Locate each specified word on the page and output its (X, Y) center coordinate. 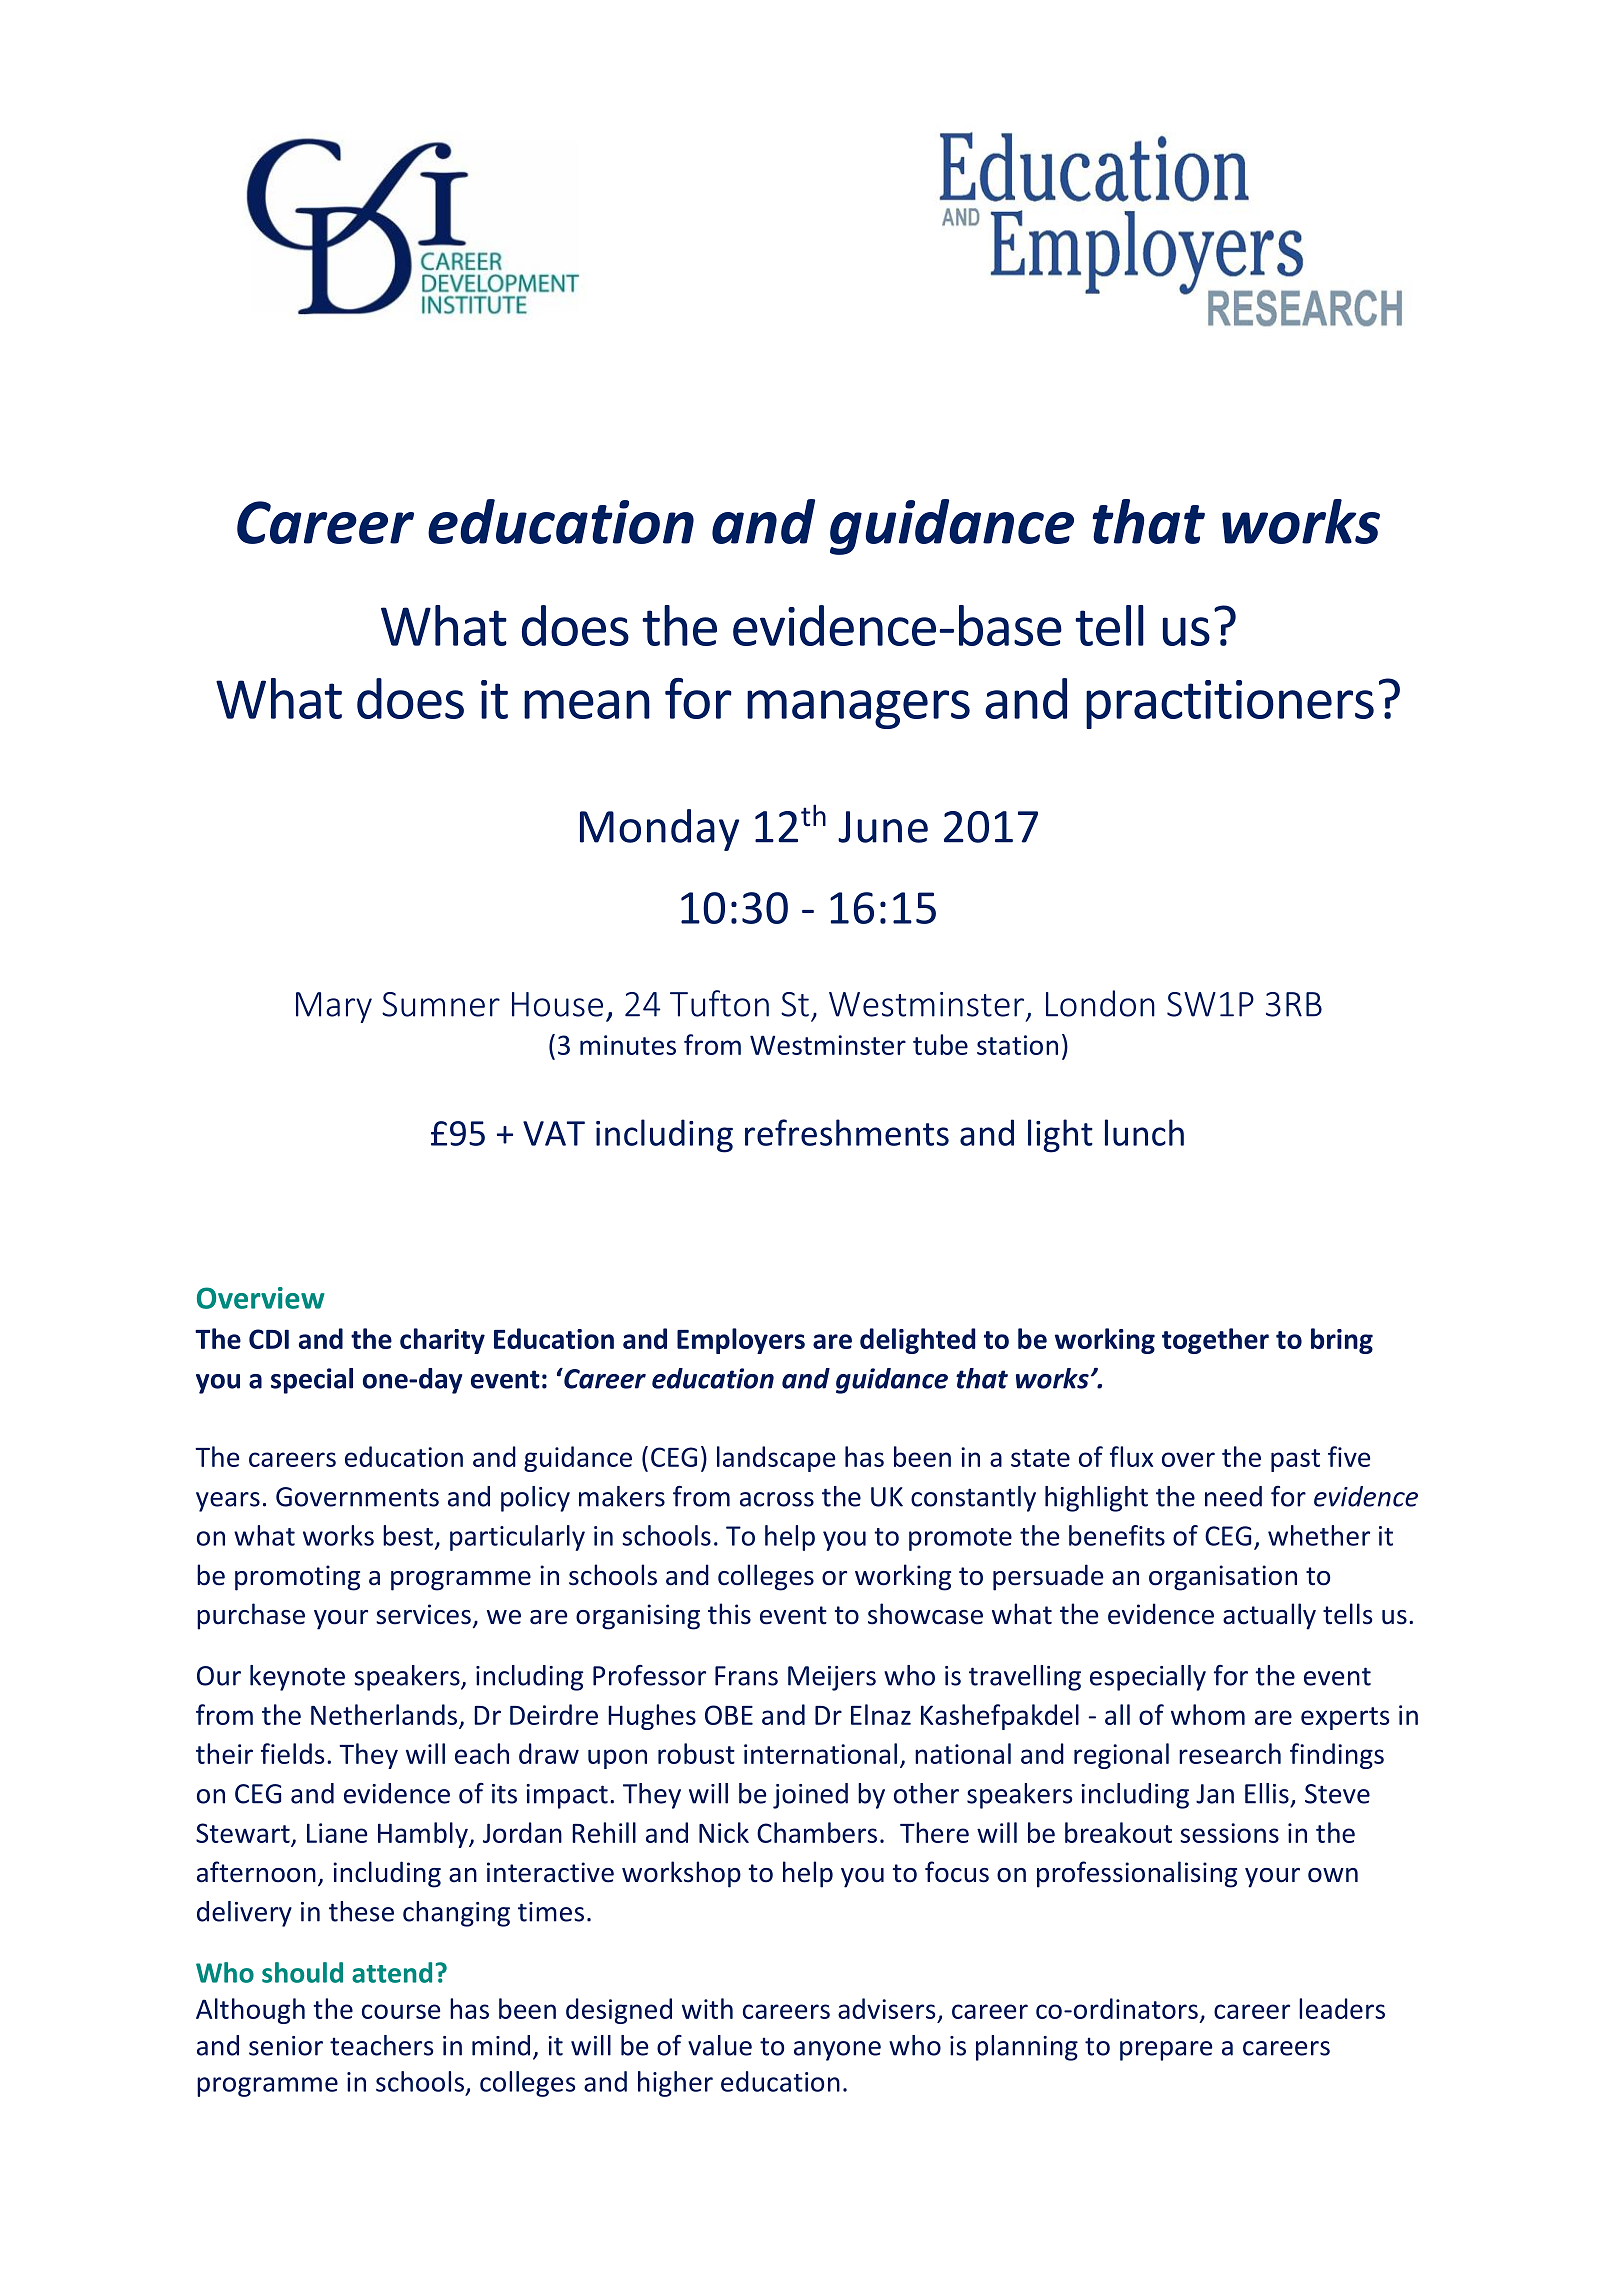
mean (587, 704)
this (729, 1614)
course (401, 2011)
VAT (554, 1133)
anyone (837, 2051)
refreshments (847, 1132)
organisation (1223, 1578)
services (423, 1614)
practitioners (1230, 704)
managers (858, 709)
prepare (1166, 2051)
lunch (1144, 1132)
